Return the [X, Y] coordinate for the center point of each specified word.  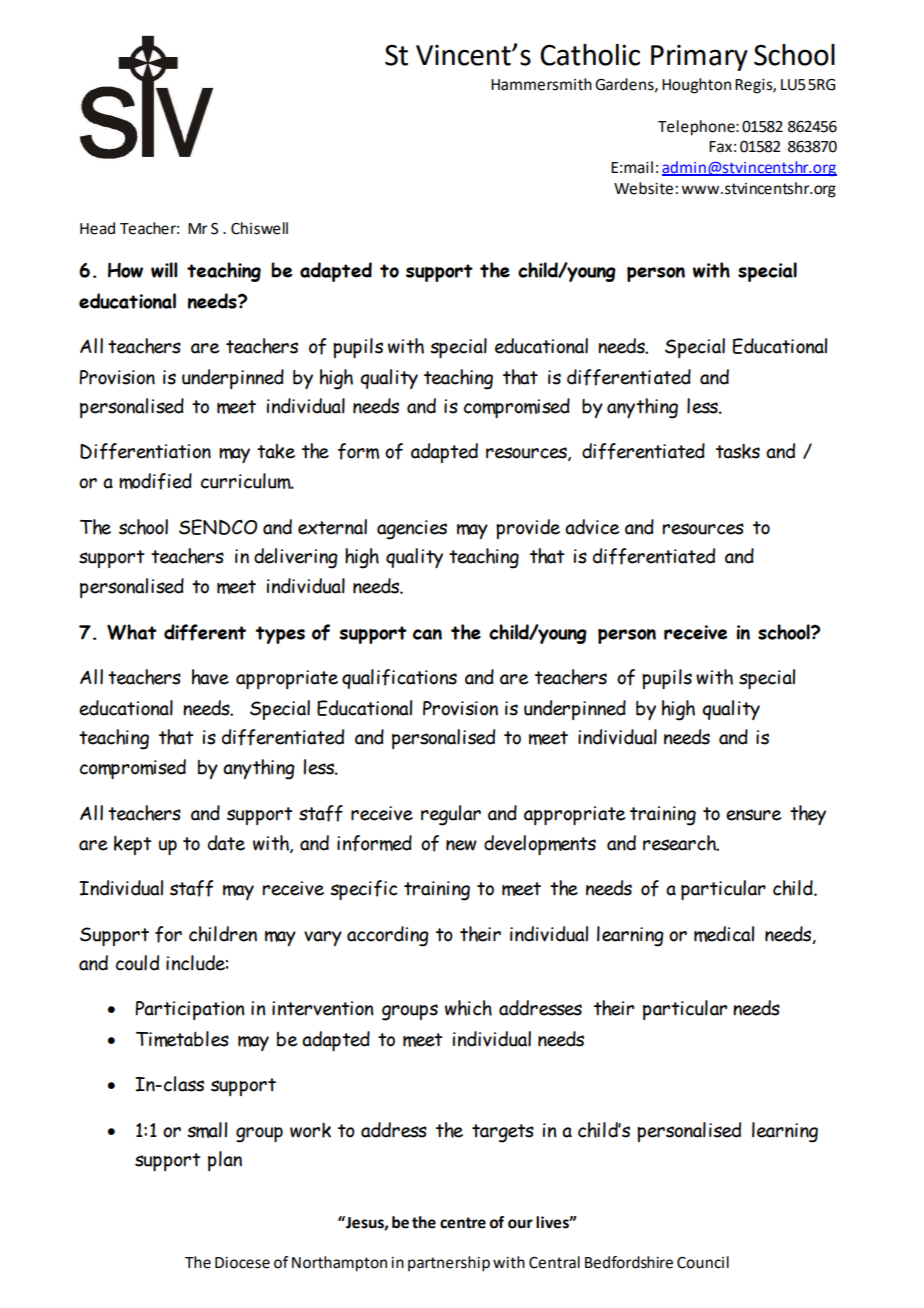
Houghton [696, 86]
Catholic [590, 55]
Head [97, 228]
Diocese [242, 1263]
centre [463, 1223]
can [427, 634]
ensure [753, 815]
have [210, 677]
